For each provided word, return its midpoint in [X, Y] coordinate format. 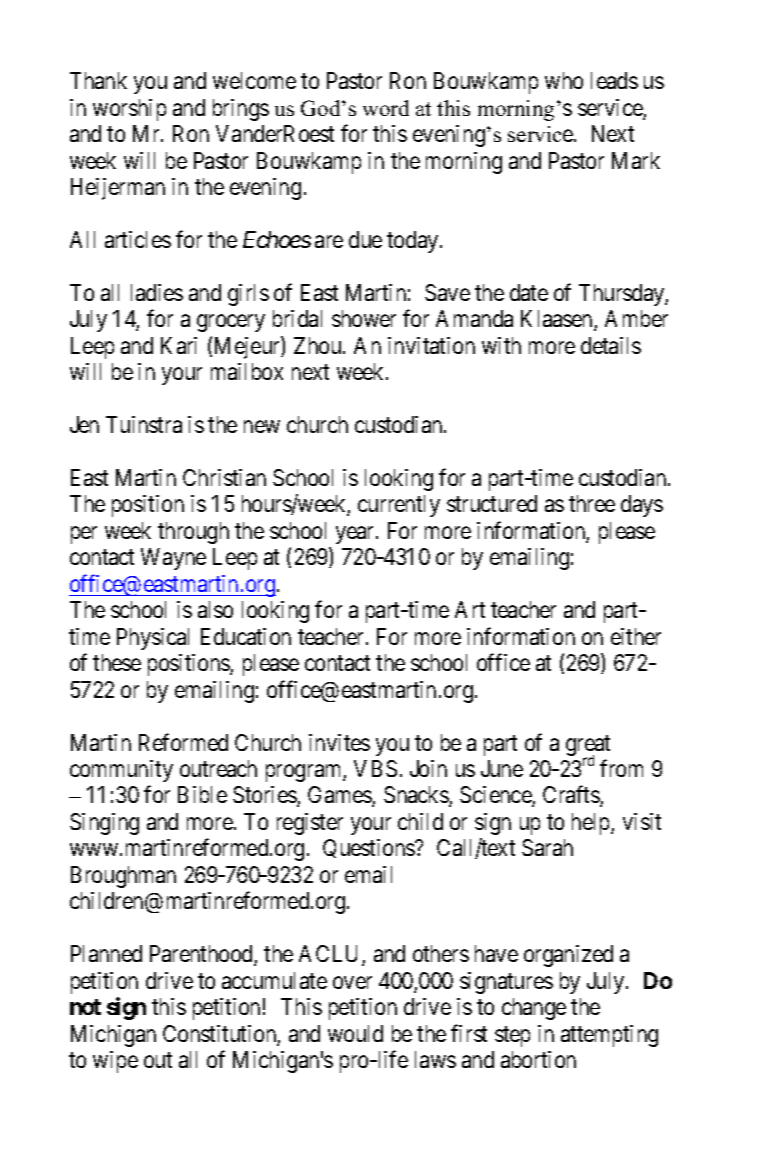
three [592, 503]
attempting [609, 1036]
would [355, 1033]
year [356, 535]
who [564, 80]
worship [129, 110]
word [386, 108]
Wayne [173, 559]
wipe [115, 1062]
